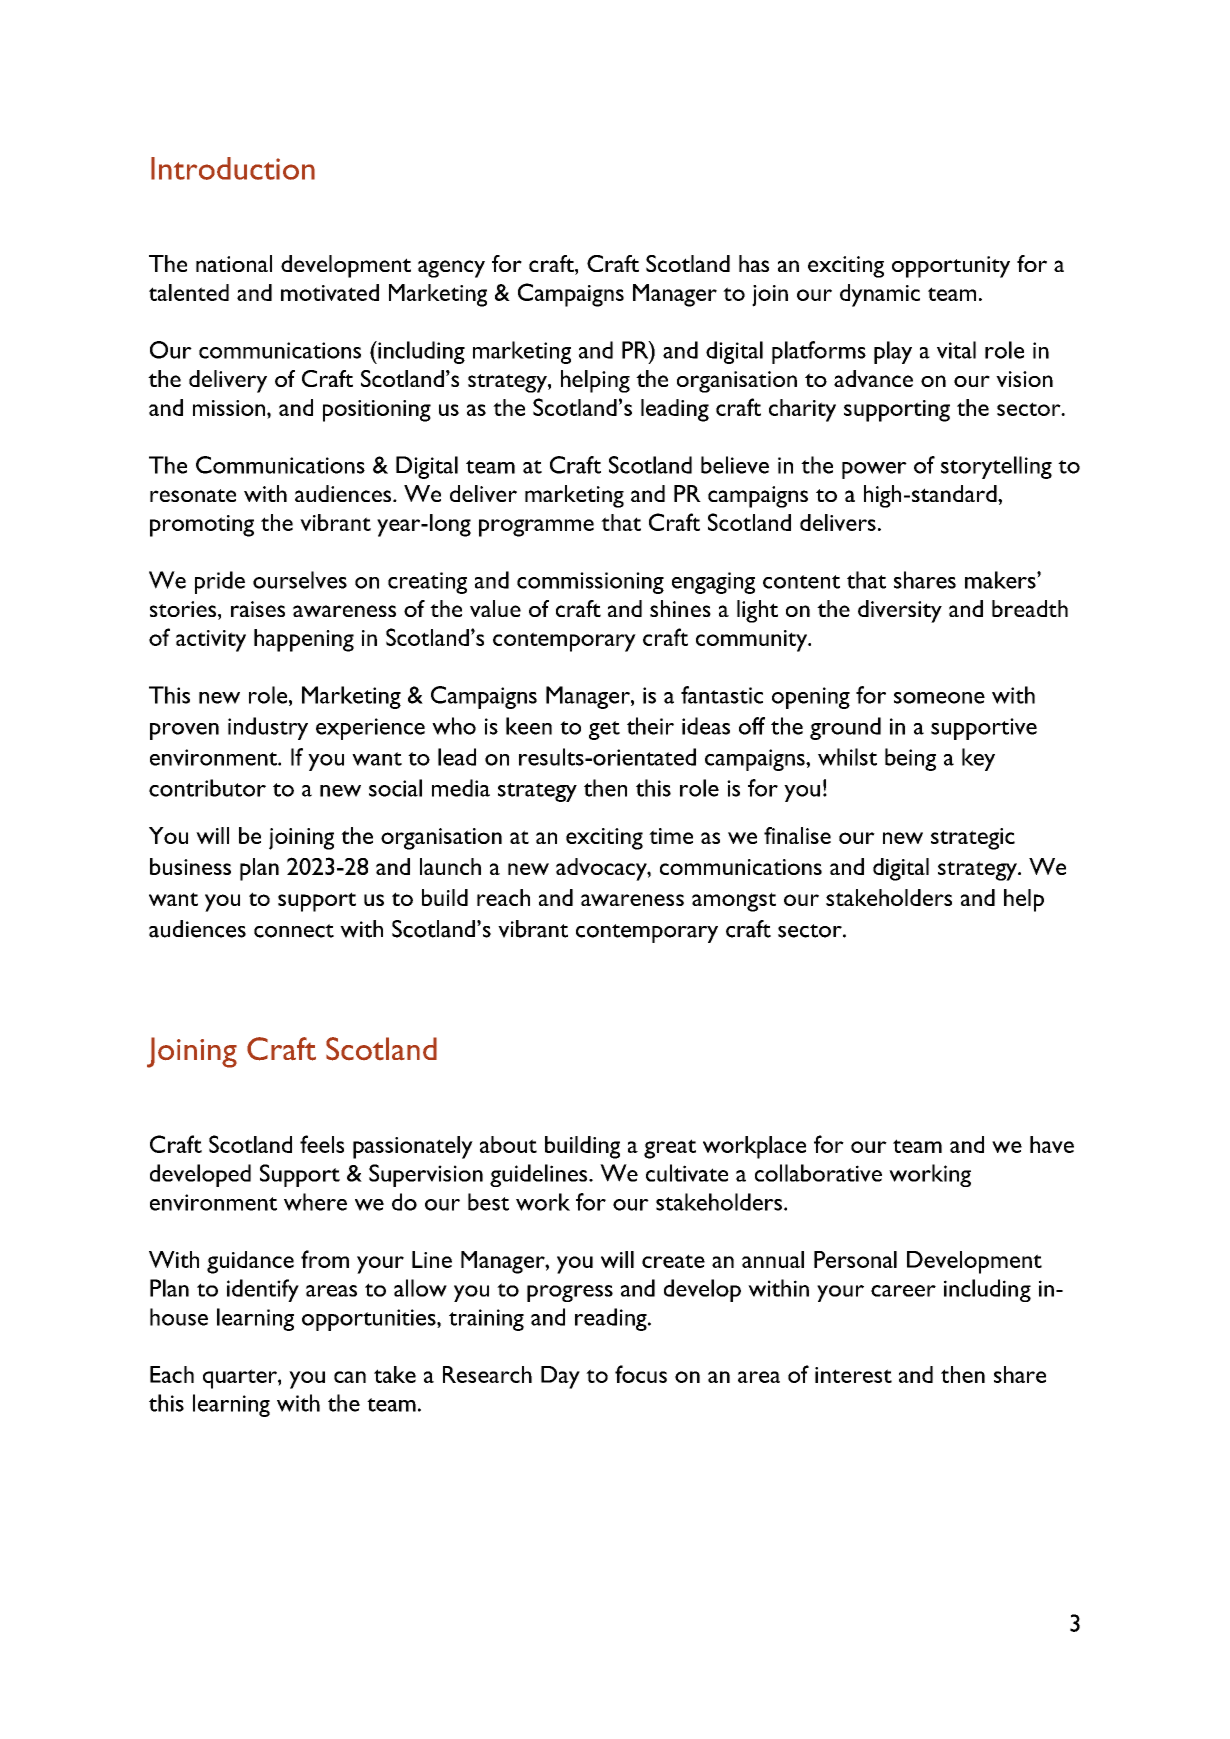 Image resolution: width=1230 pixels, height=1739 pixels. Describe the element at coordinates (973, 839) in the screenshot. I see `strategic` at that location.
